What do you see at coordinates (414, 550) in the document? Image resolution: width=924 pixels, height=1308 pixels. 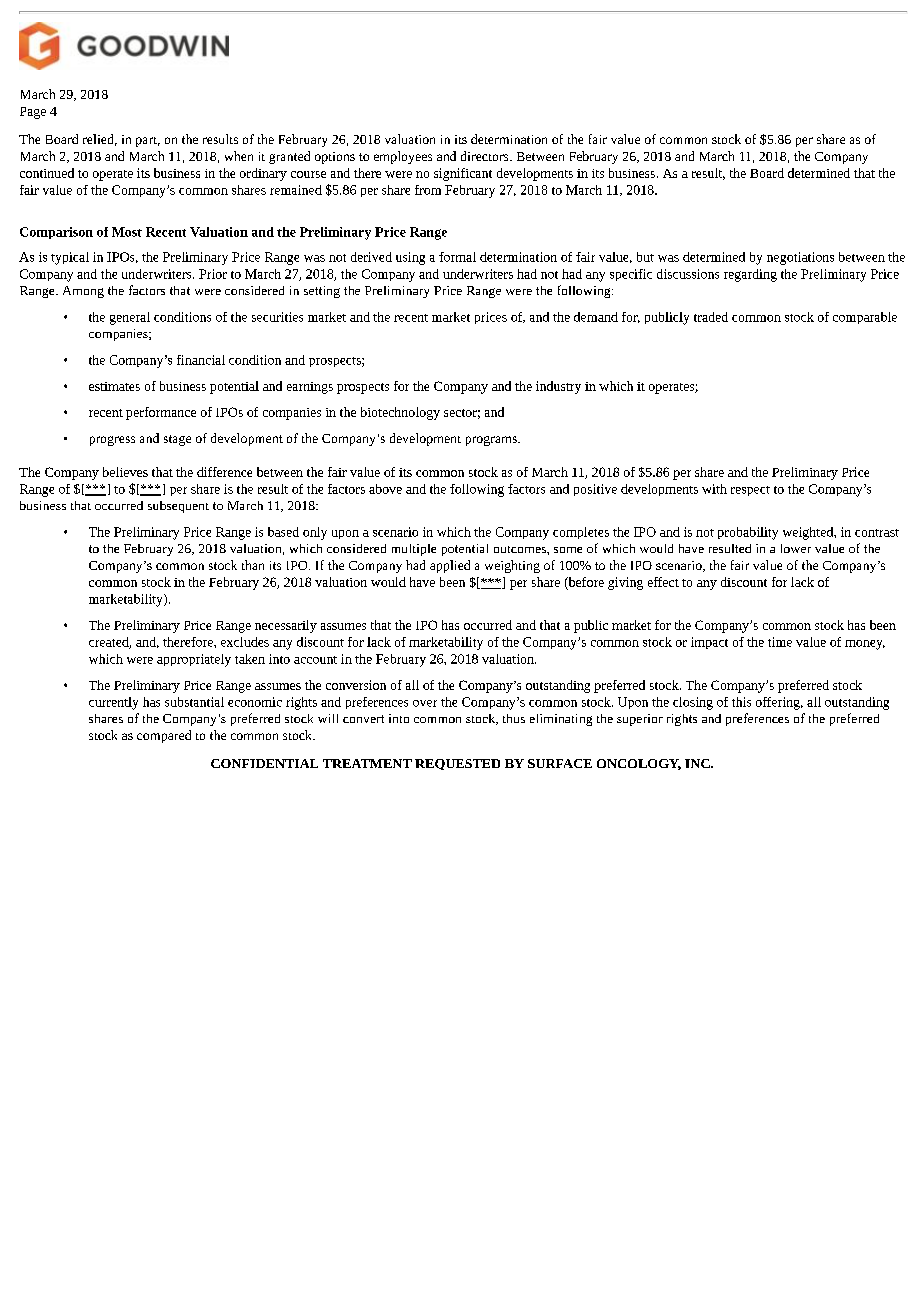 I see `multiple` at bounding box center [414, 550].
